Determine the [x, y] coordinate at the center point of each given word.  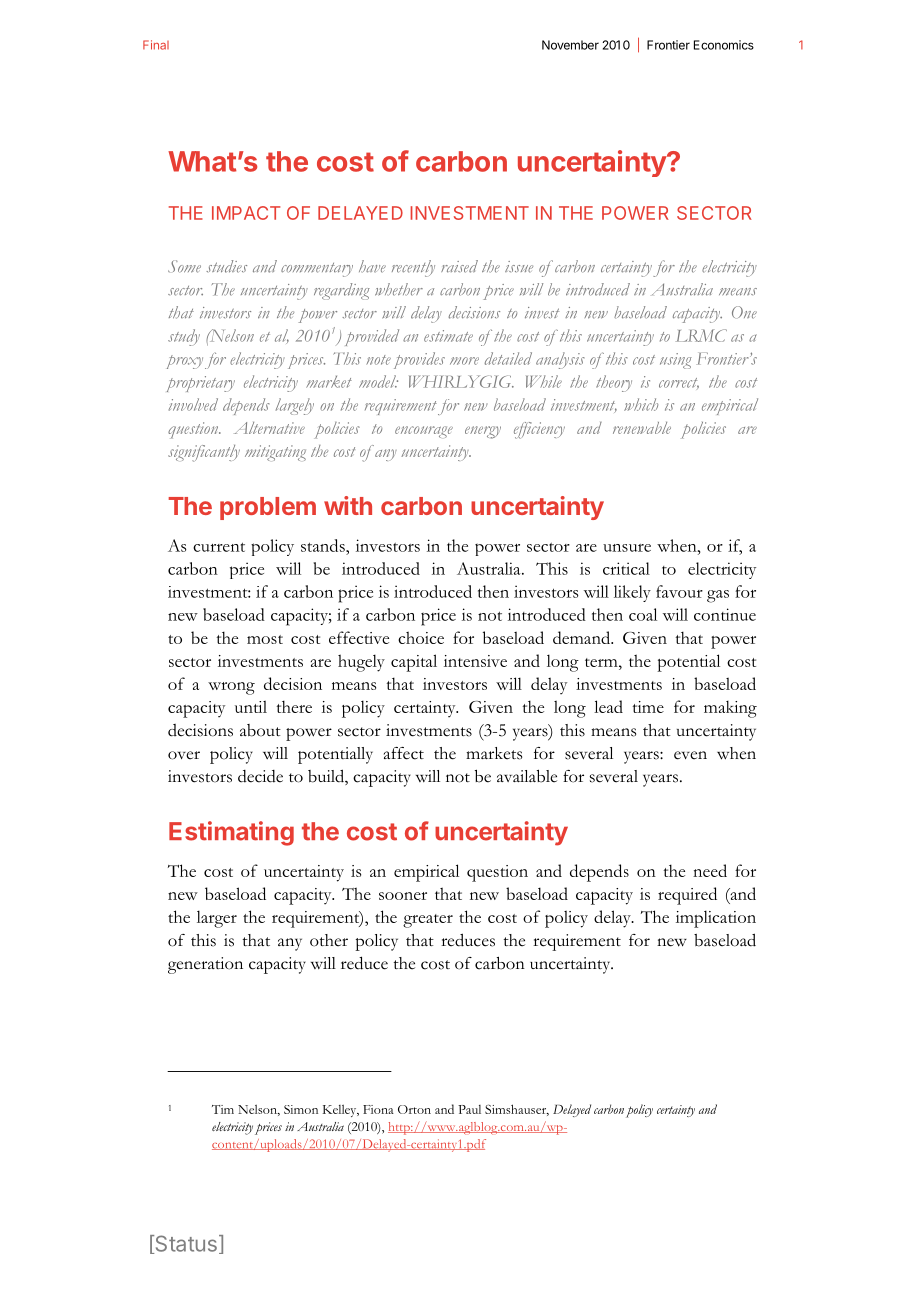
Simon [301, 1109]
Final [156, 45]
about [260, 730]
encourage [424, 432]
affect [404, 753]
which [641, 404]
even [690, 755]
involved [193, 404]
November [570, 45]
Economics [724, 45]
